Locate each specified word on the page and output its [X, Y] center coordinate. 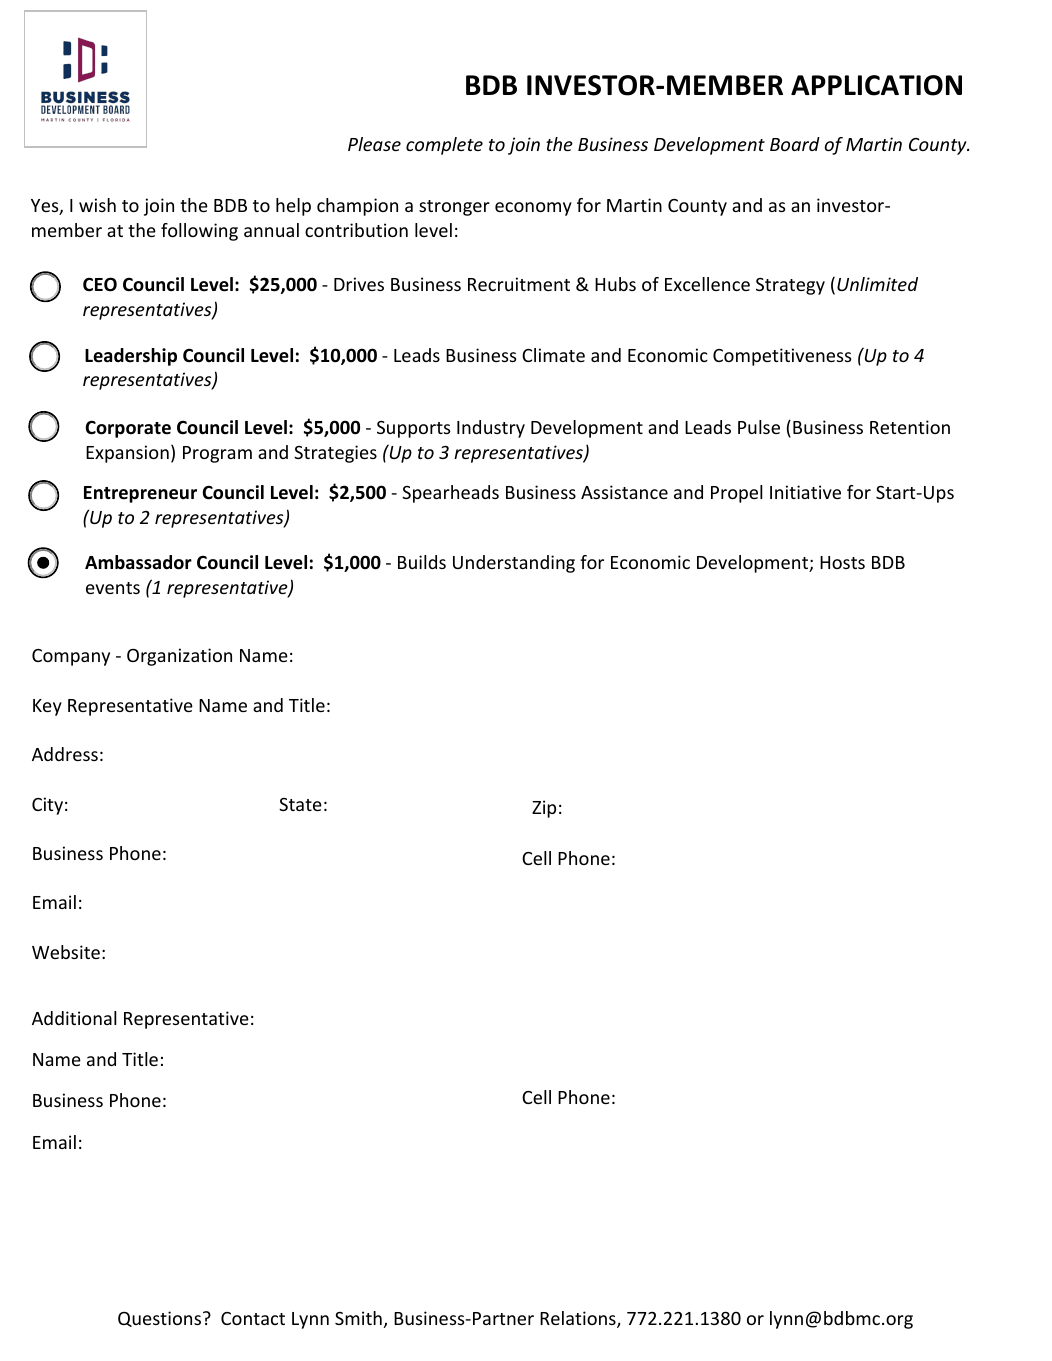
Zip [544, 809]
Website [66, 952]
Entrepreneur [140, 494]
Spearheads [450, 494]
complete [444, 146]
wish [97, 205]
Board [795, 144]
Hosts [842, 562]
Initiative [805, 492]
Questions [161, 1319]
